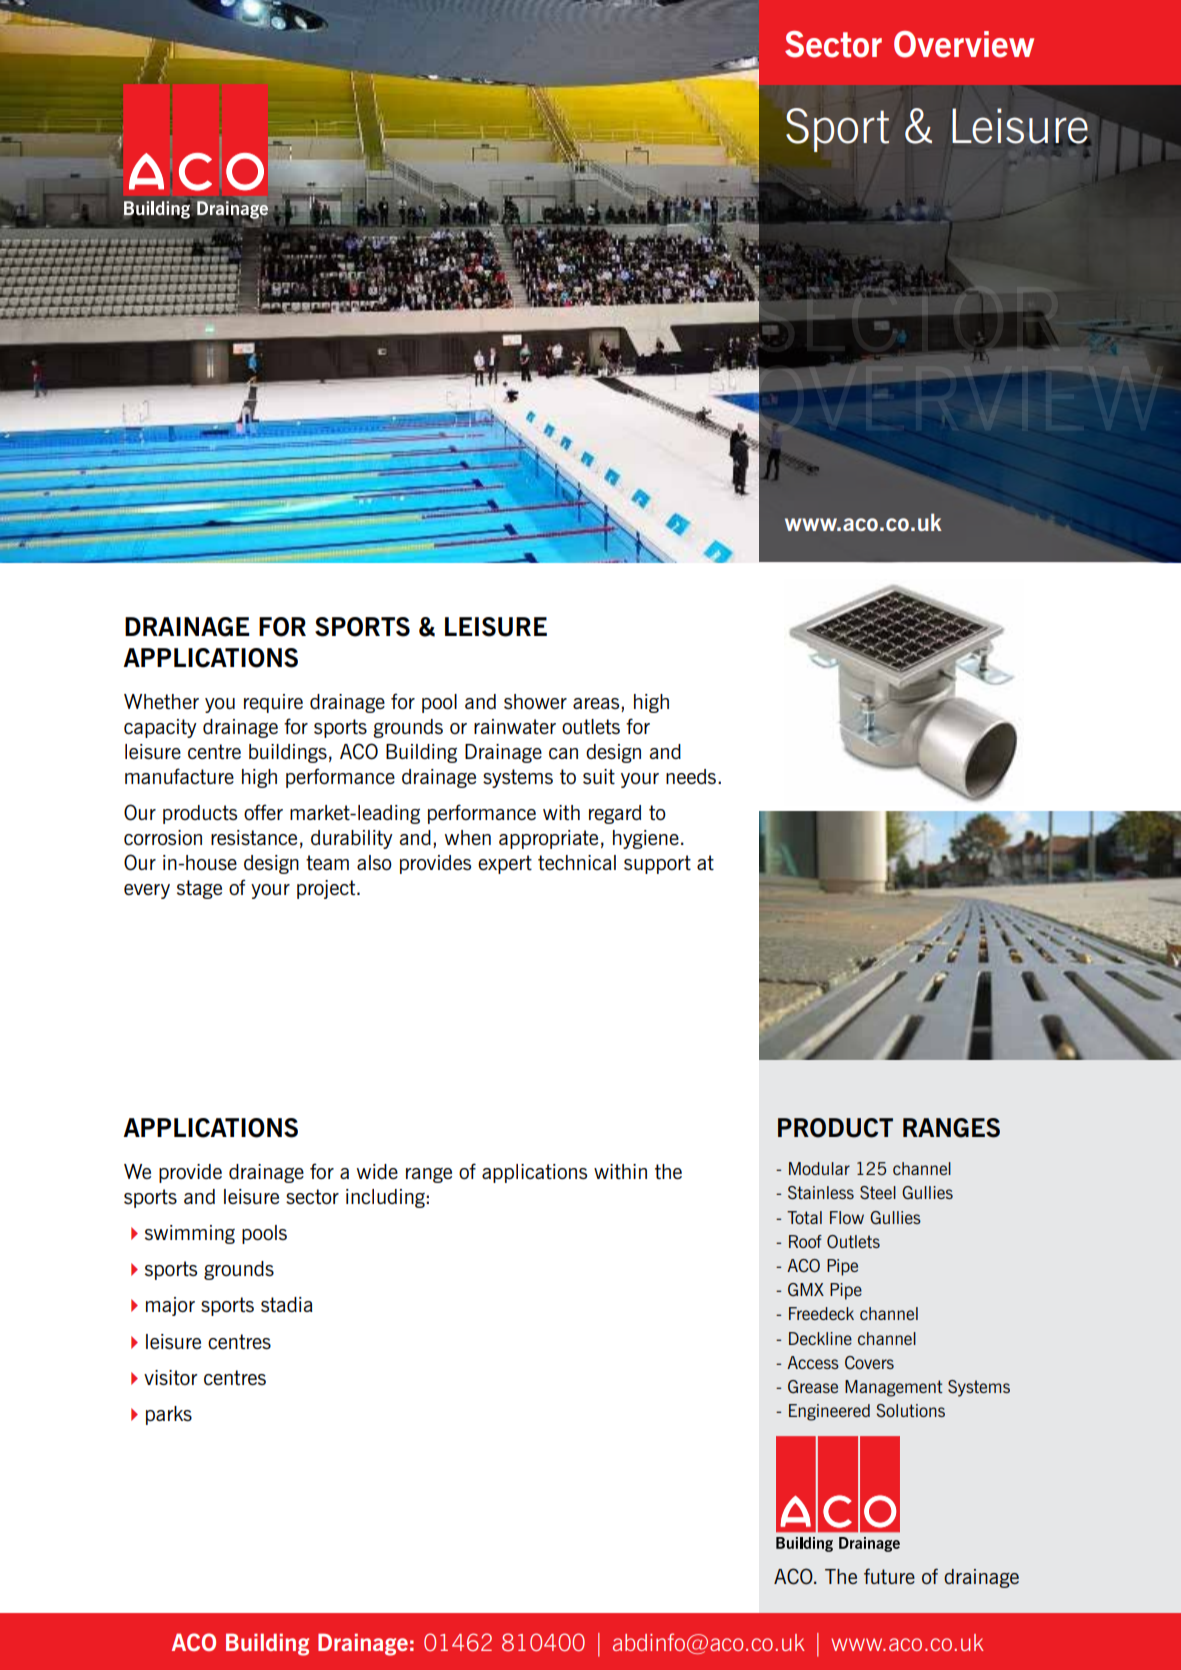  Describe the element at coordinates (657, 864) in the screenshot. I see `support` at that location.
